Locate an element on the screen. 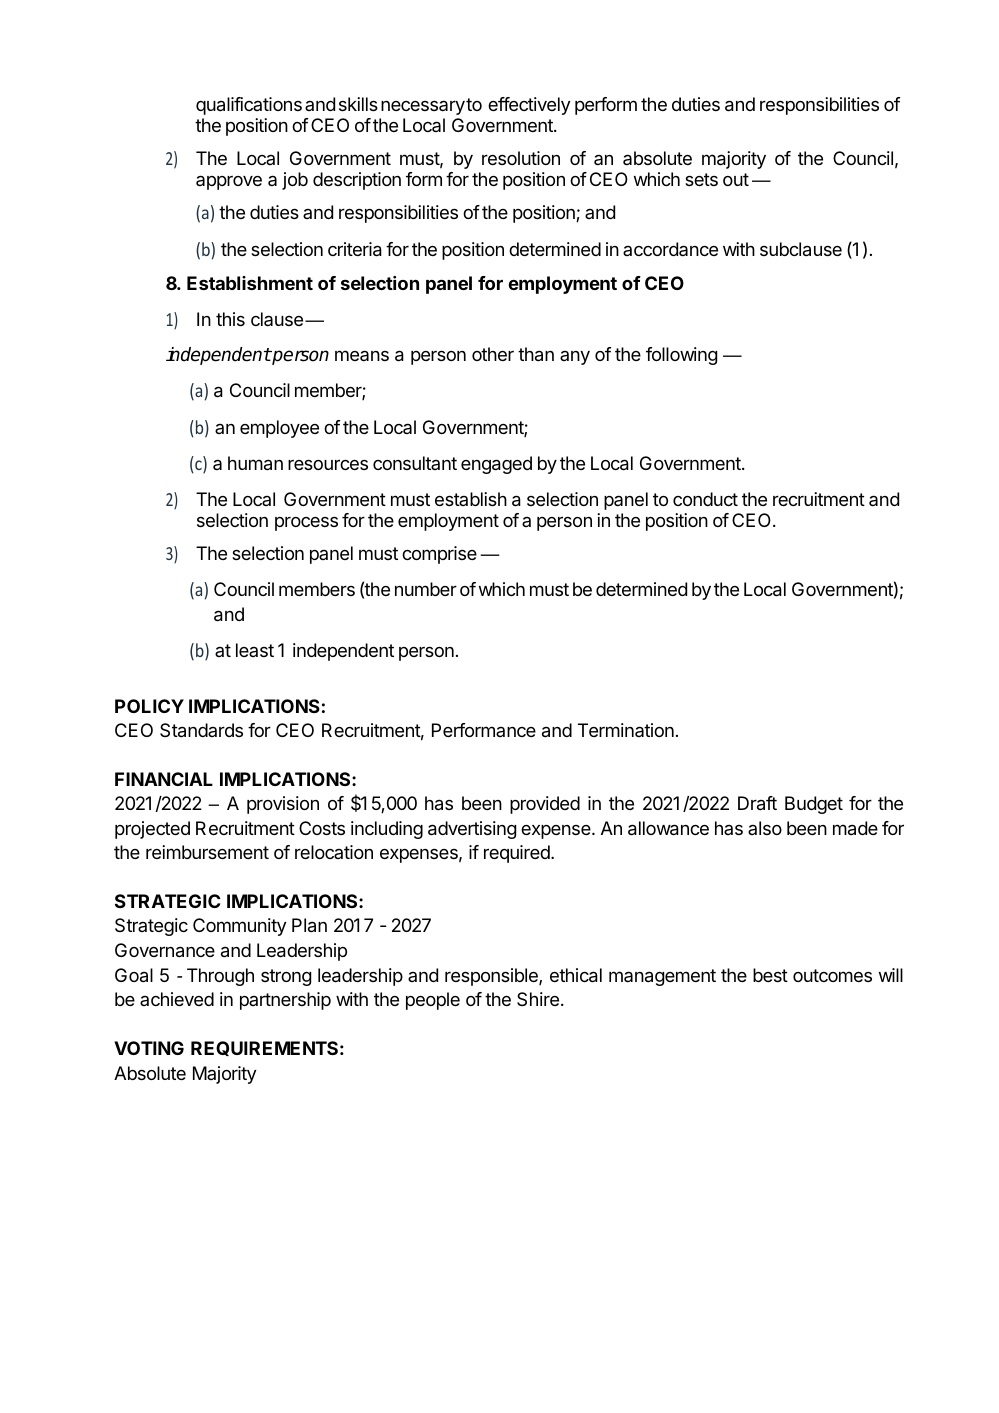 This screenshot has width=999, height=1413. Shire is located at coordinates (538, 999).
